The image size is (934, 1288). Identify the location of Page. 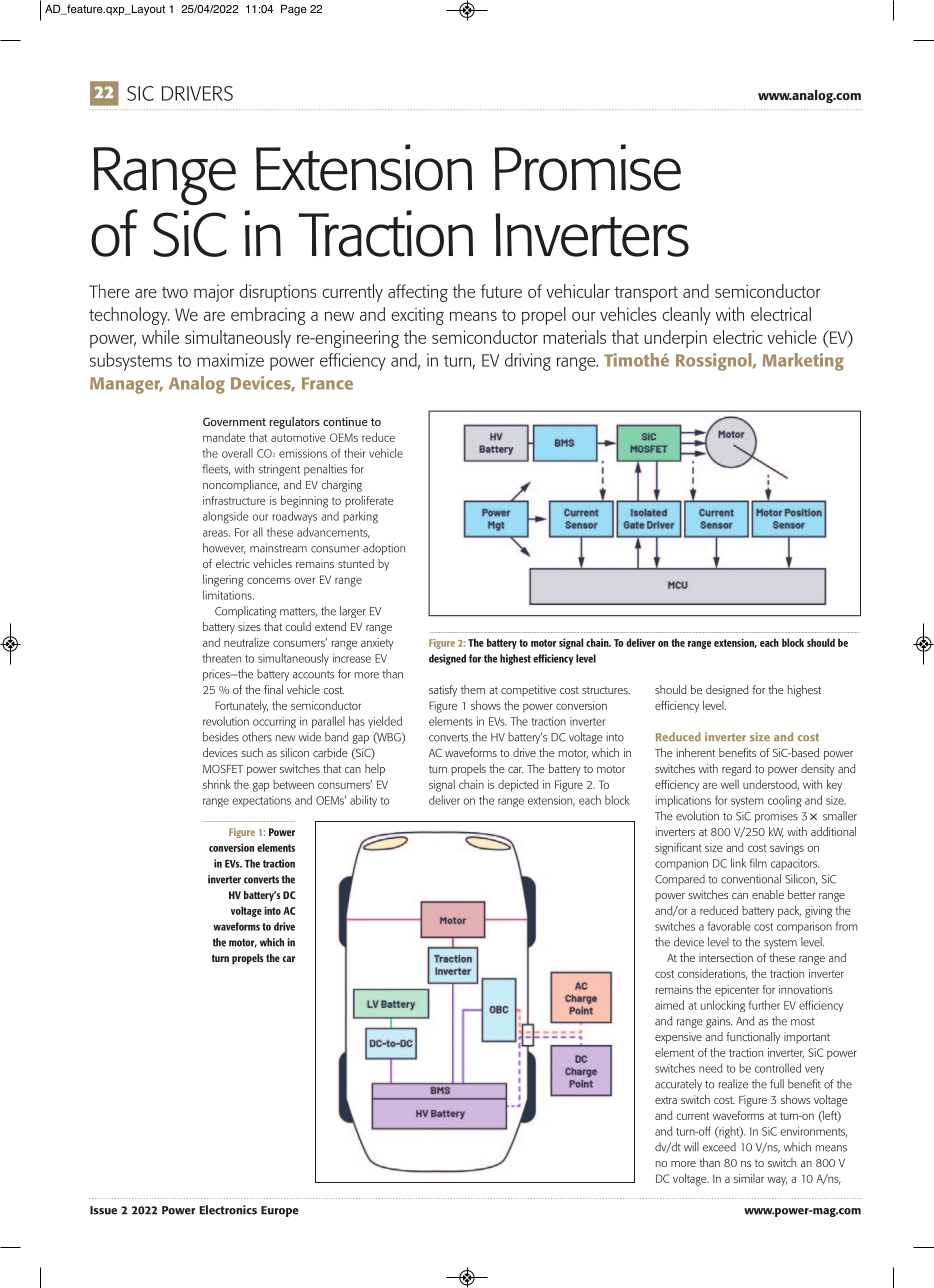
(294, 10).
